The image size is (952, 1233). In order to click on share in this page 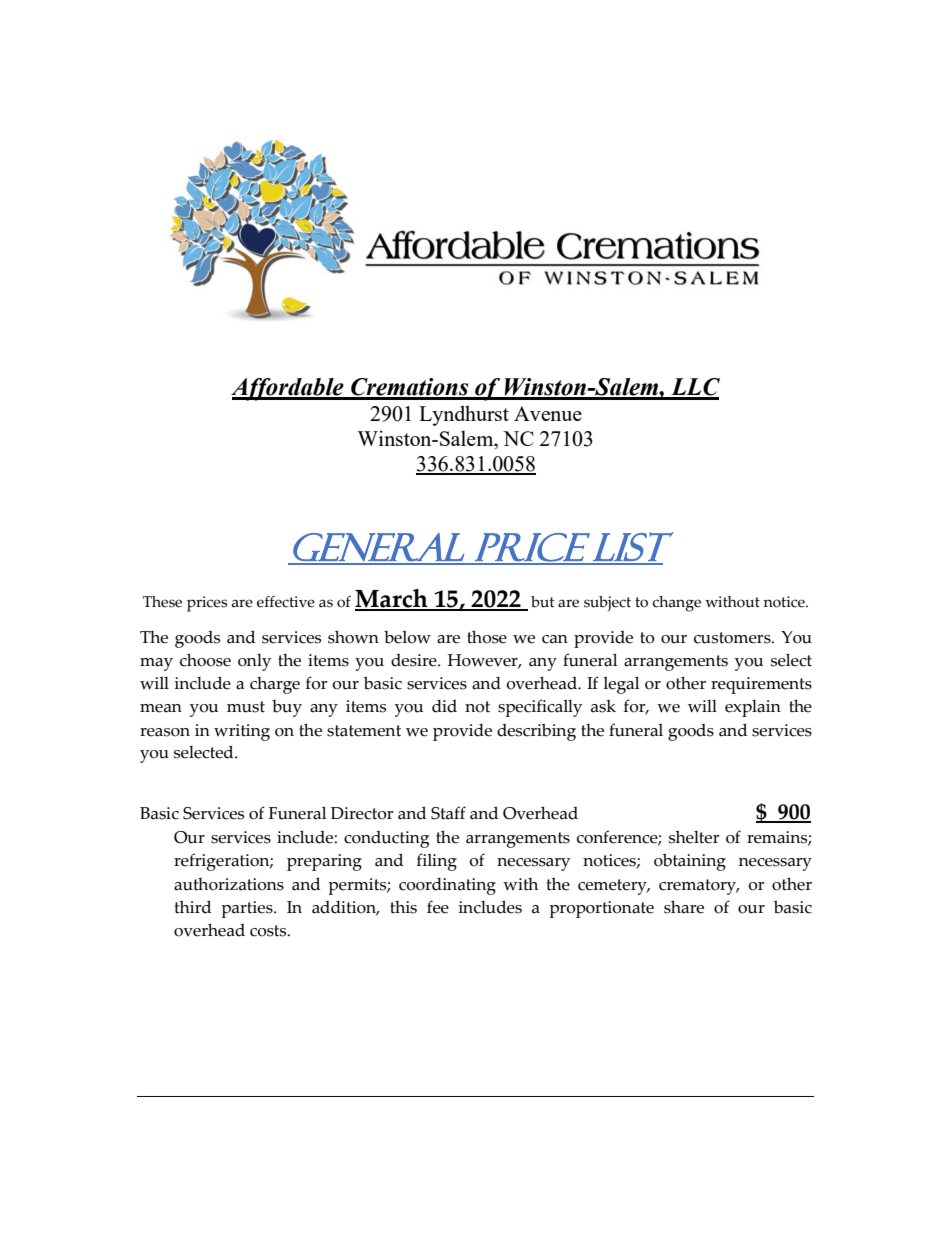, I will do `click(684, 907)`.
